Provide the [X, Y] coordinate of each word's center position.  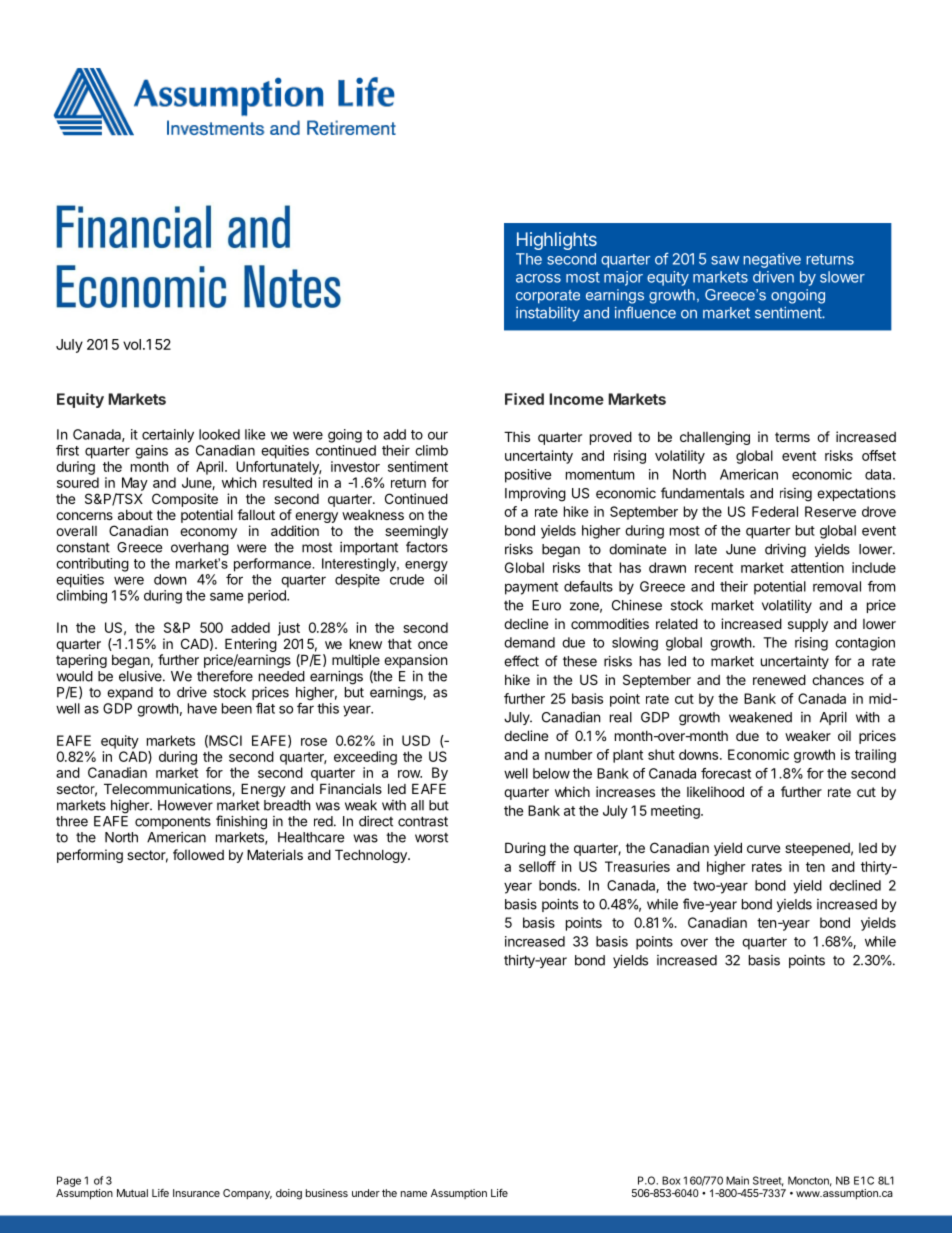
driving [785, 551]
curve [763, 849]
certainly [168, 436]
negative [772, 260]
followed [198, 854]
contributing [92, 565]
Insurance [196, 1193]
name [414, 1194]
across [538, 278]
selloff [537, 866]
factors [427, 547]
